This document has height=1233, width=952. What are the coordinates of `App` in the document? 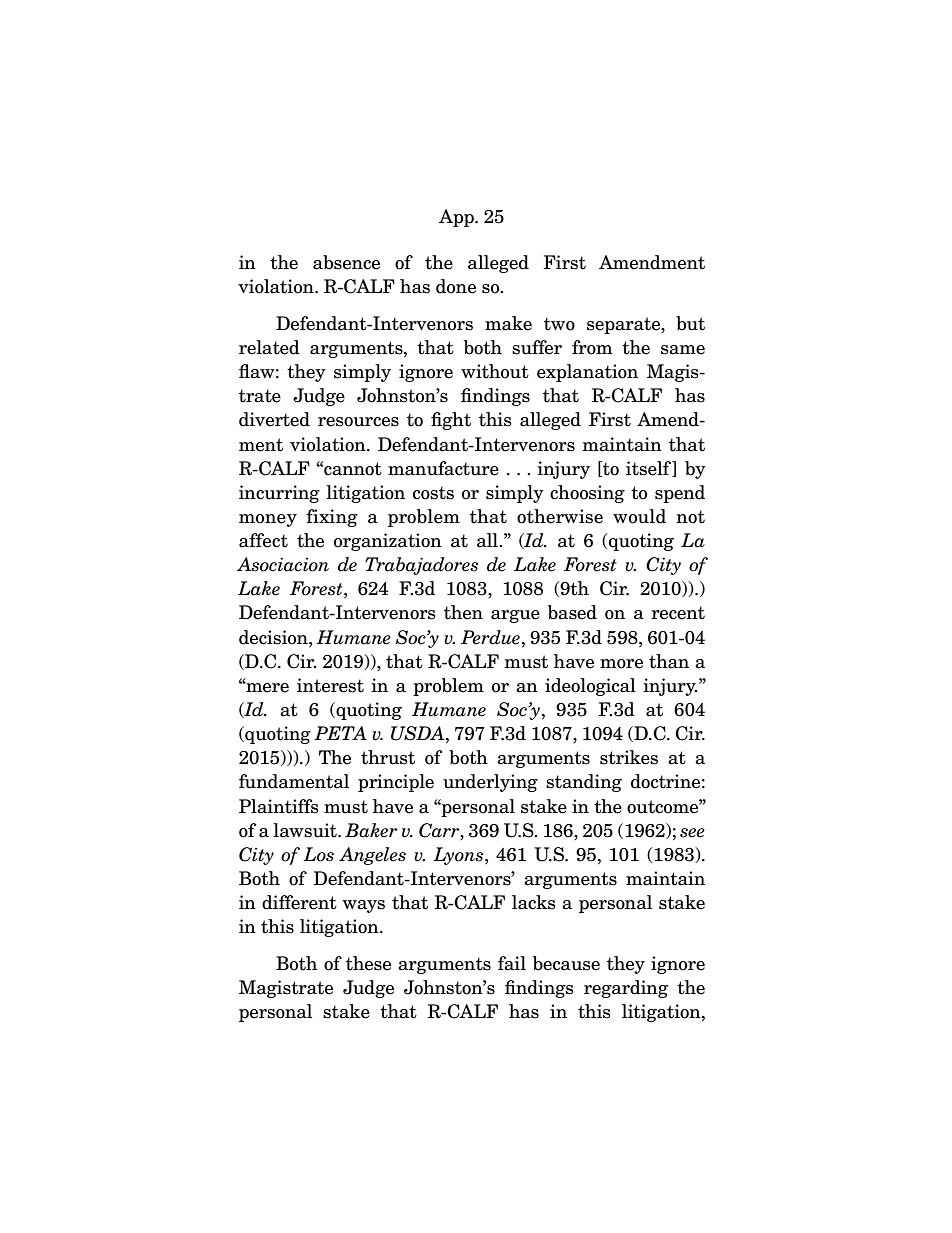 It's located at (457, 218).
